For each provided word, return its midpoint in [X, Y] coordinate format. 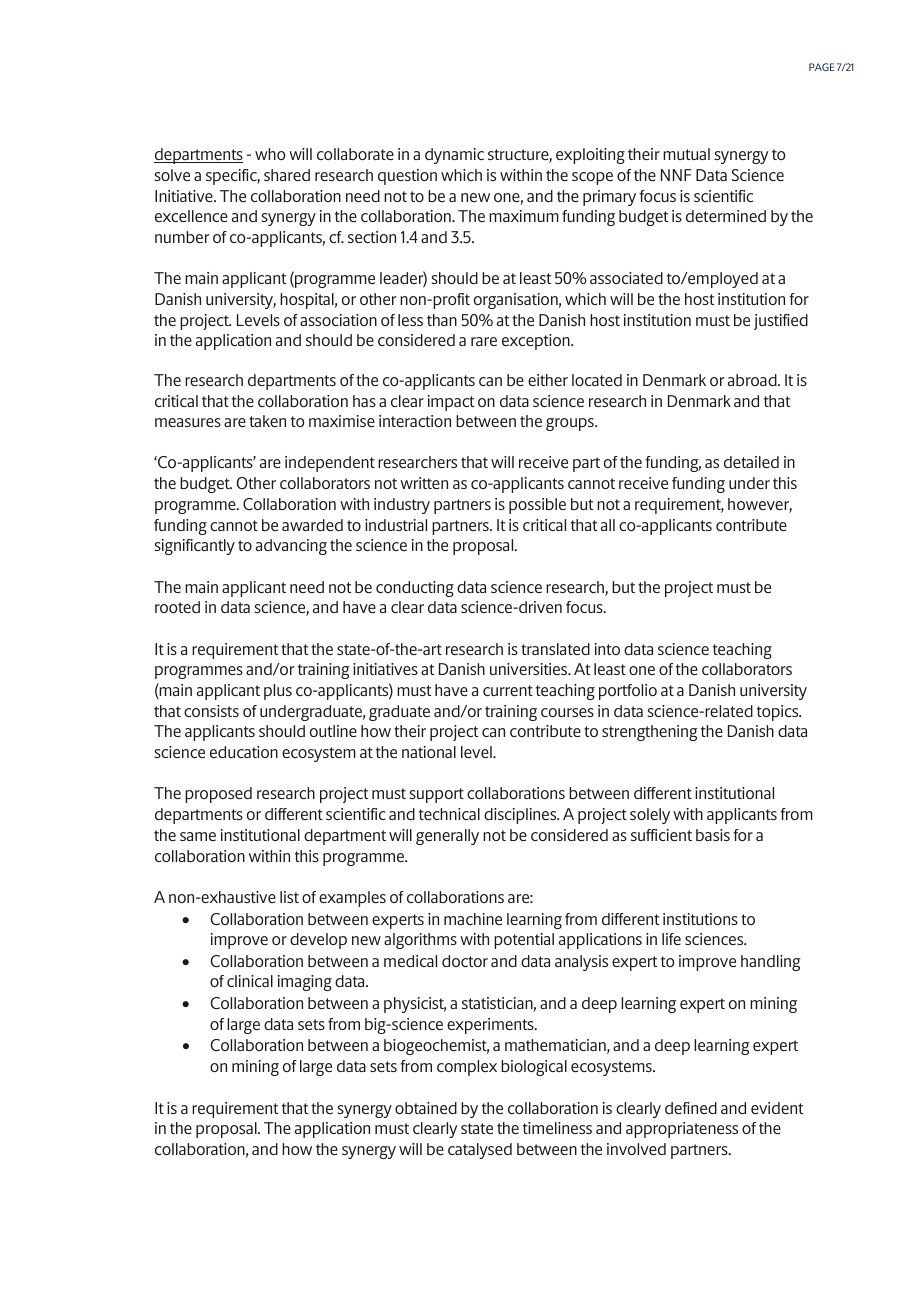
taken [267, 421]
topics [779, 713]
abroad [753, 380]
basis [713, 835]
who [270, 154]
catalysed [480, 1151]
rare [484, 341]
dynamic [454, 156]
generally [447, 837]
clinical [250, 981]
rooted [177, 607]
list [289, 897]
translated [555, 649]
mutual [686, 154]
